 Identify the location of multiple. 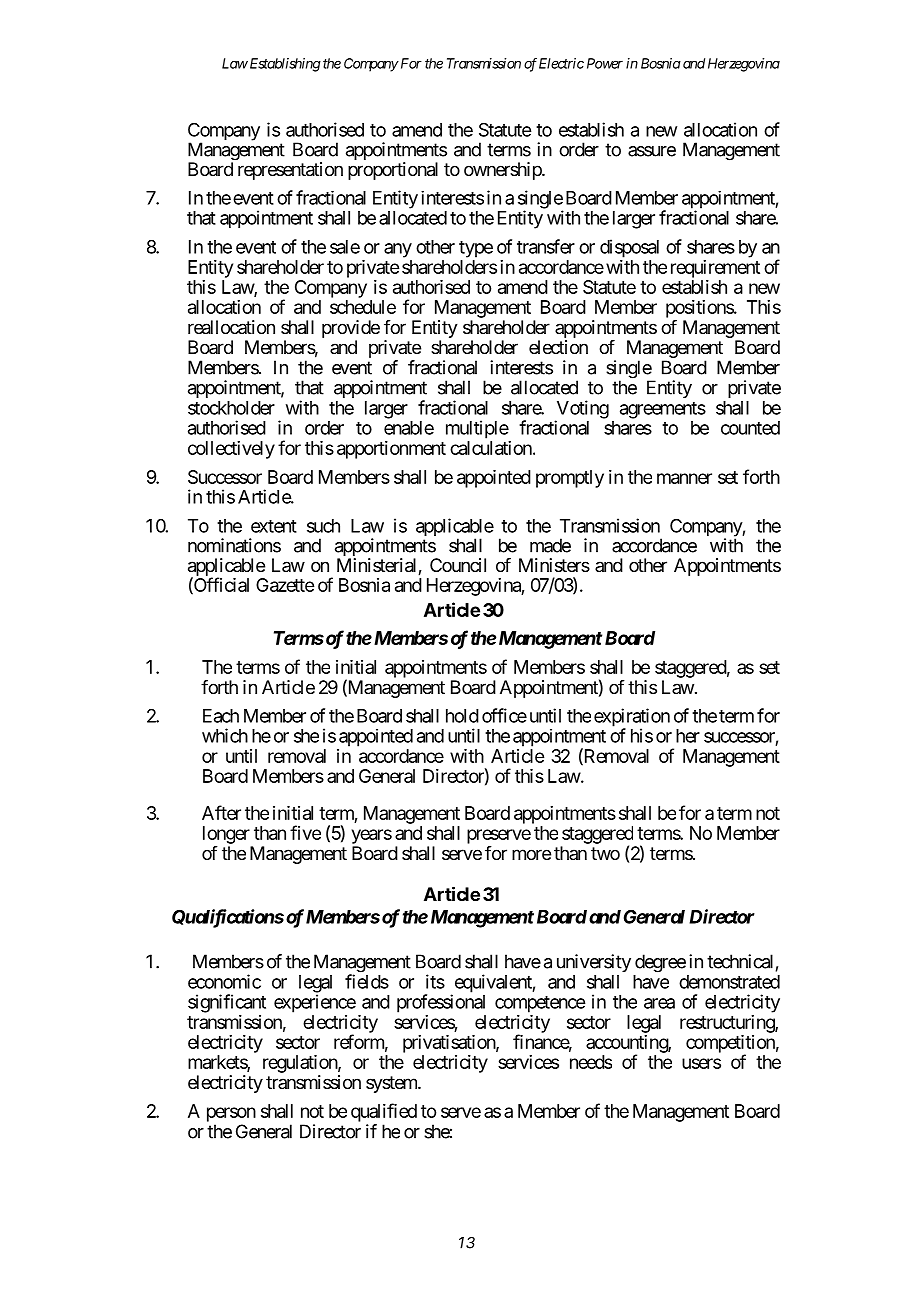
(477, 429).
